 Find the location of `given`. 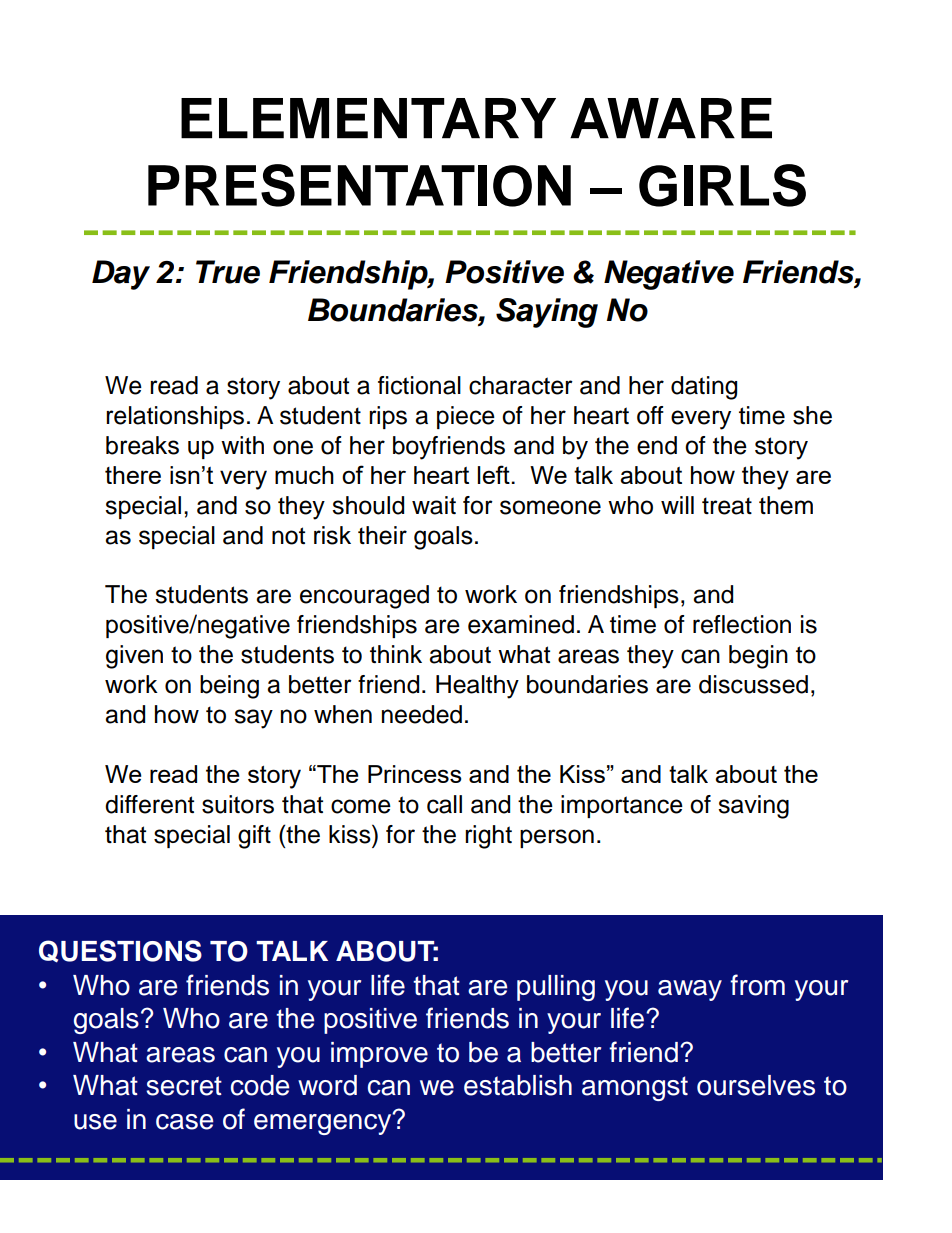

given is located at coordinates (134, 657).
